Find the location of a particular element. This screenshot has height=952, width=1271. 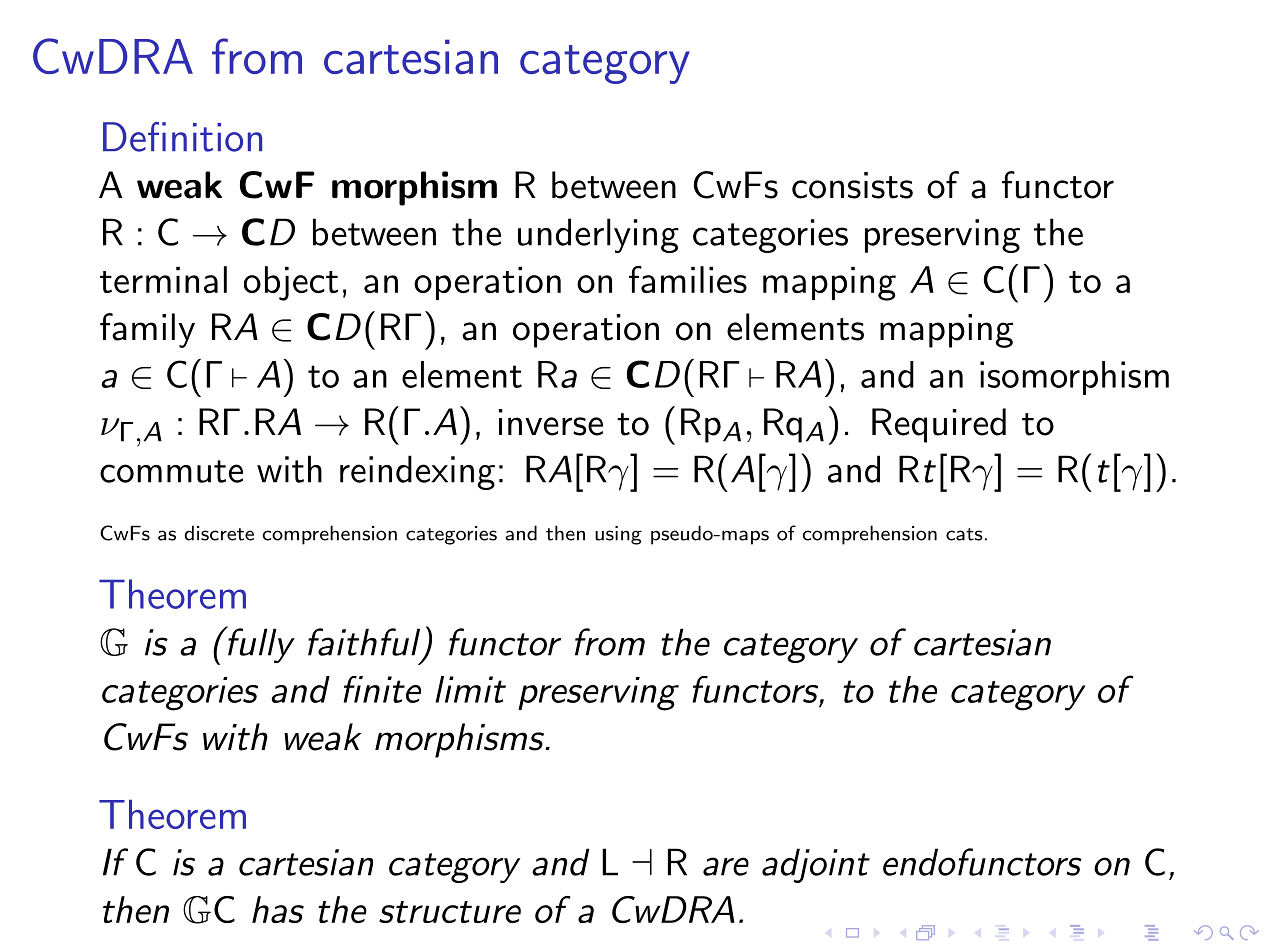

underlying is located at coordinates (598, 235).
